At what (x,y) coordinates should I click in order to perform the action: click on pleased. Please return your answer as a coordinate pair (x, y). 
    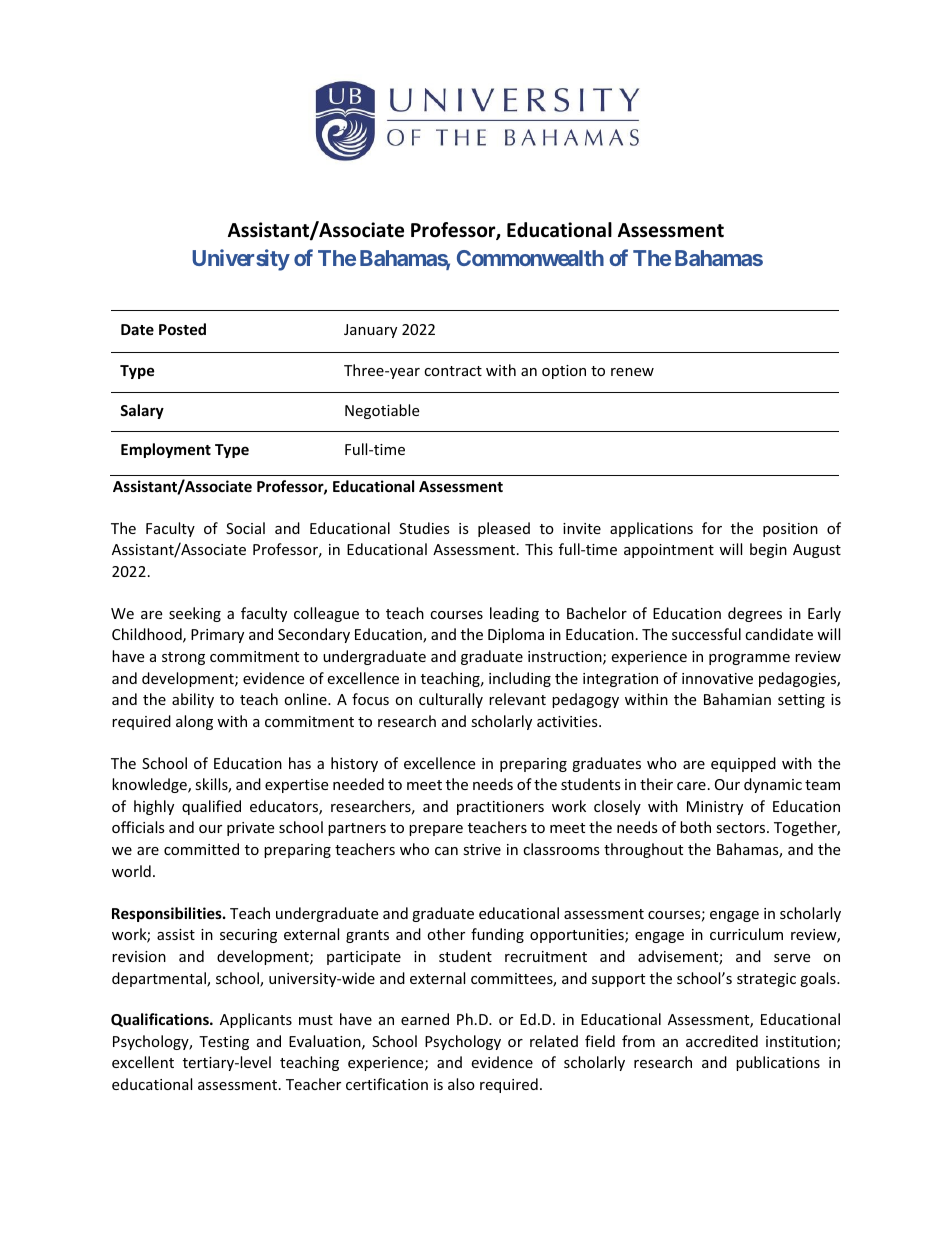
    Looking at the image, I should click on (504, 529).
